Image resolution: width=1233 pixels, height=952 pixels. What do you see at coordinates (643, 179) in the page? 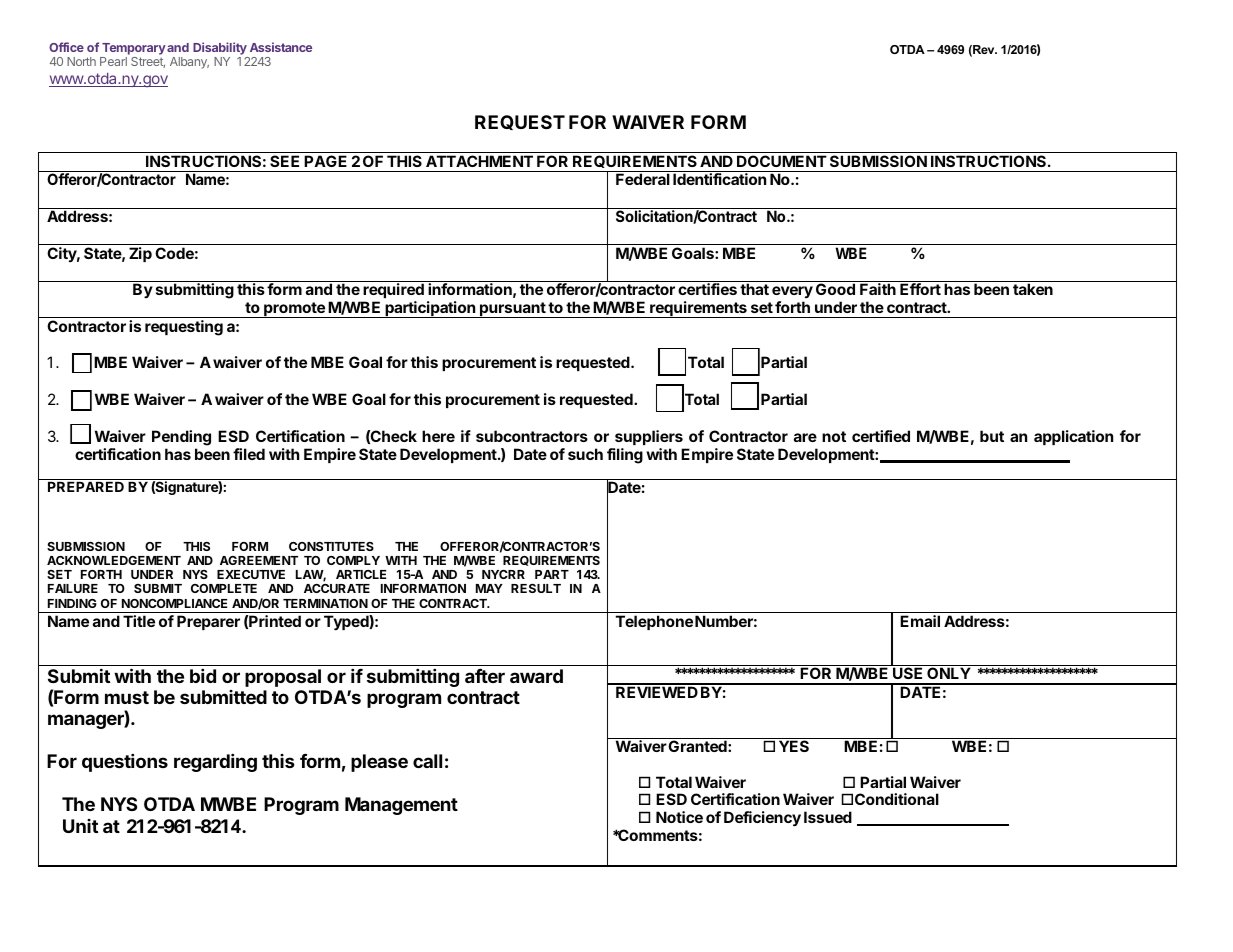
I see `Federal` at bounding box center [643, 179].
